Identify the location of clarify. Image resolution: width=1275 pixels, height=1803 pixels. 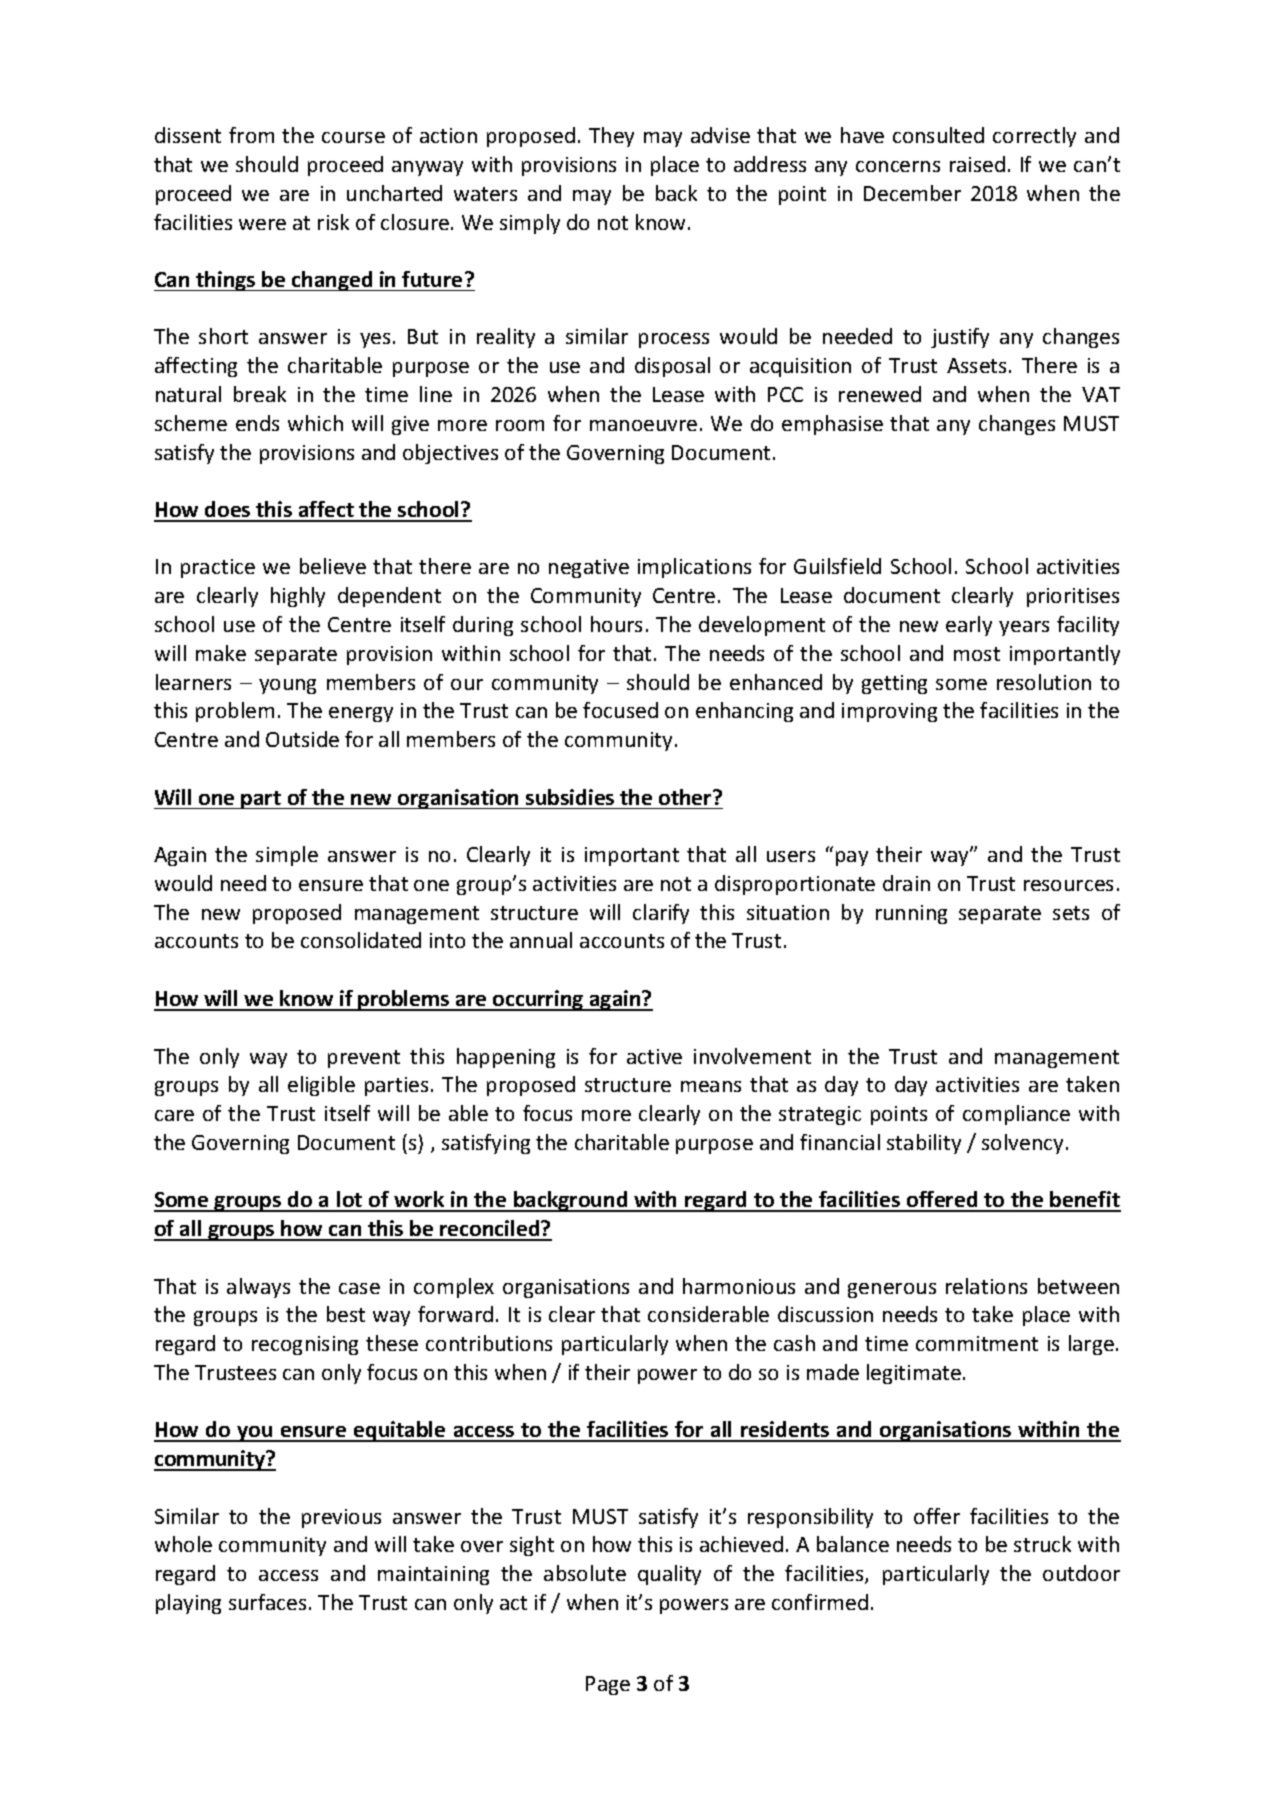
(661, 914).
